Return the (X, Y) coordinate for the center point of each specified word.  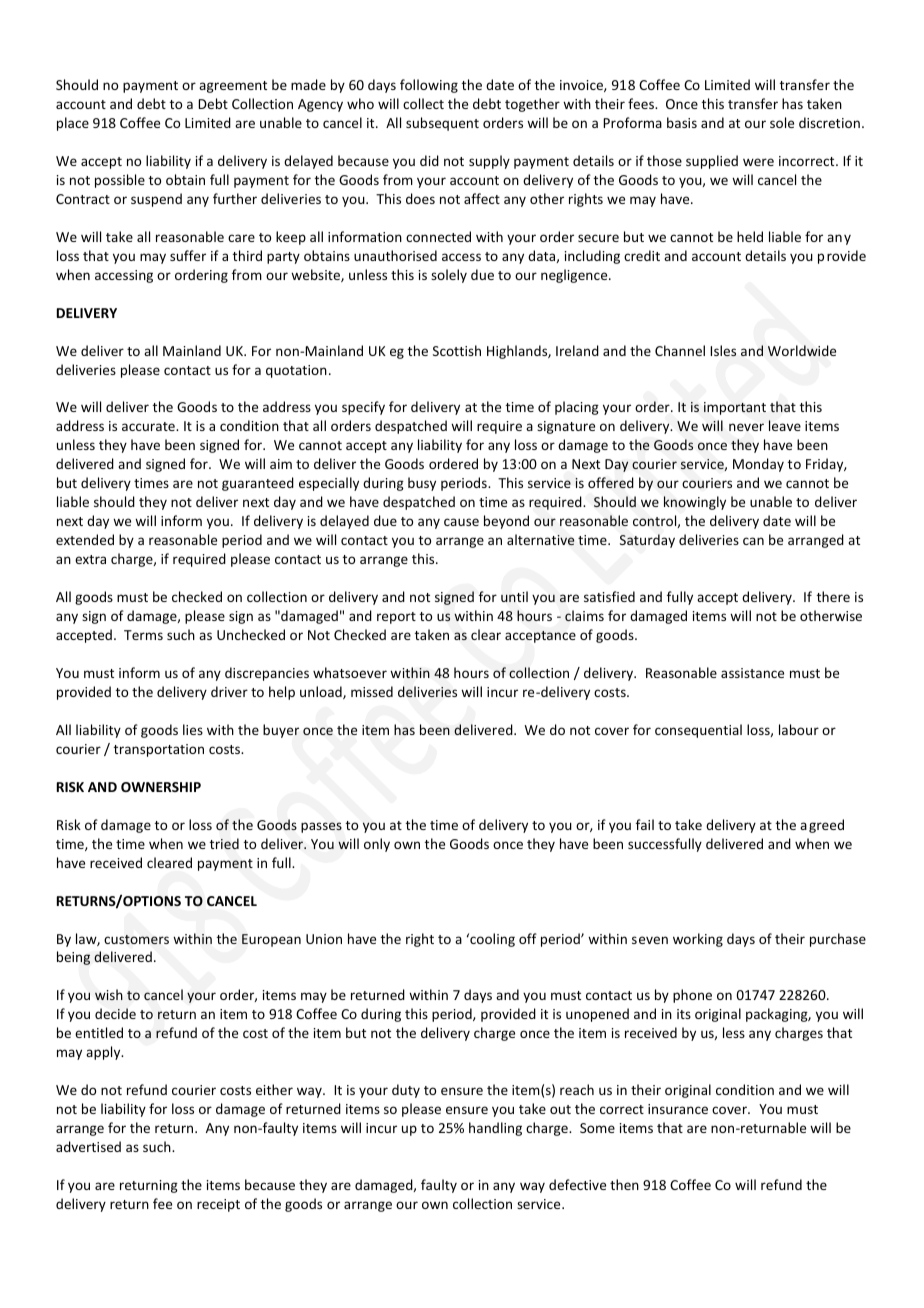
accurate (149, 426)
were (758, 162)
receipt (218, 1205)
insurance (678, 1109)
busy (422, 484)
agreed (822, 826)
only (377, 845)
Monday (758, 465)
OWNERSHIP (161, 787)
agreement (233, 87)
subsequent (442, 124)
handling (495, 1129)
